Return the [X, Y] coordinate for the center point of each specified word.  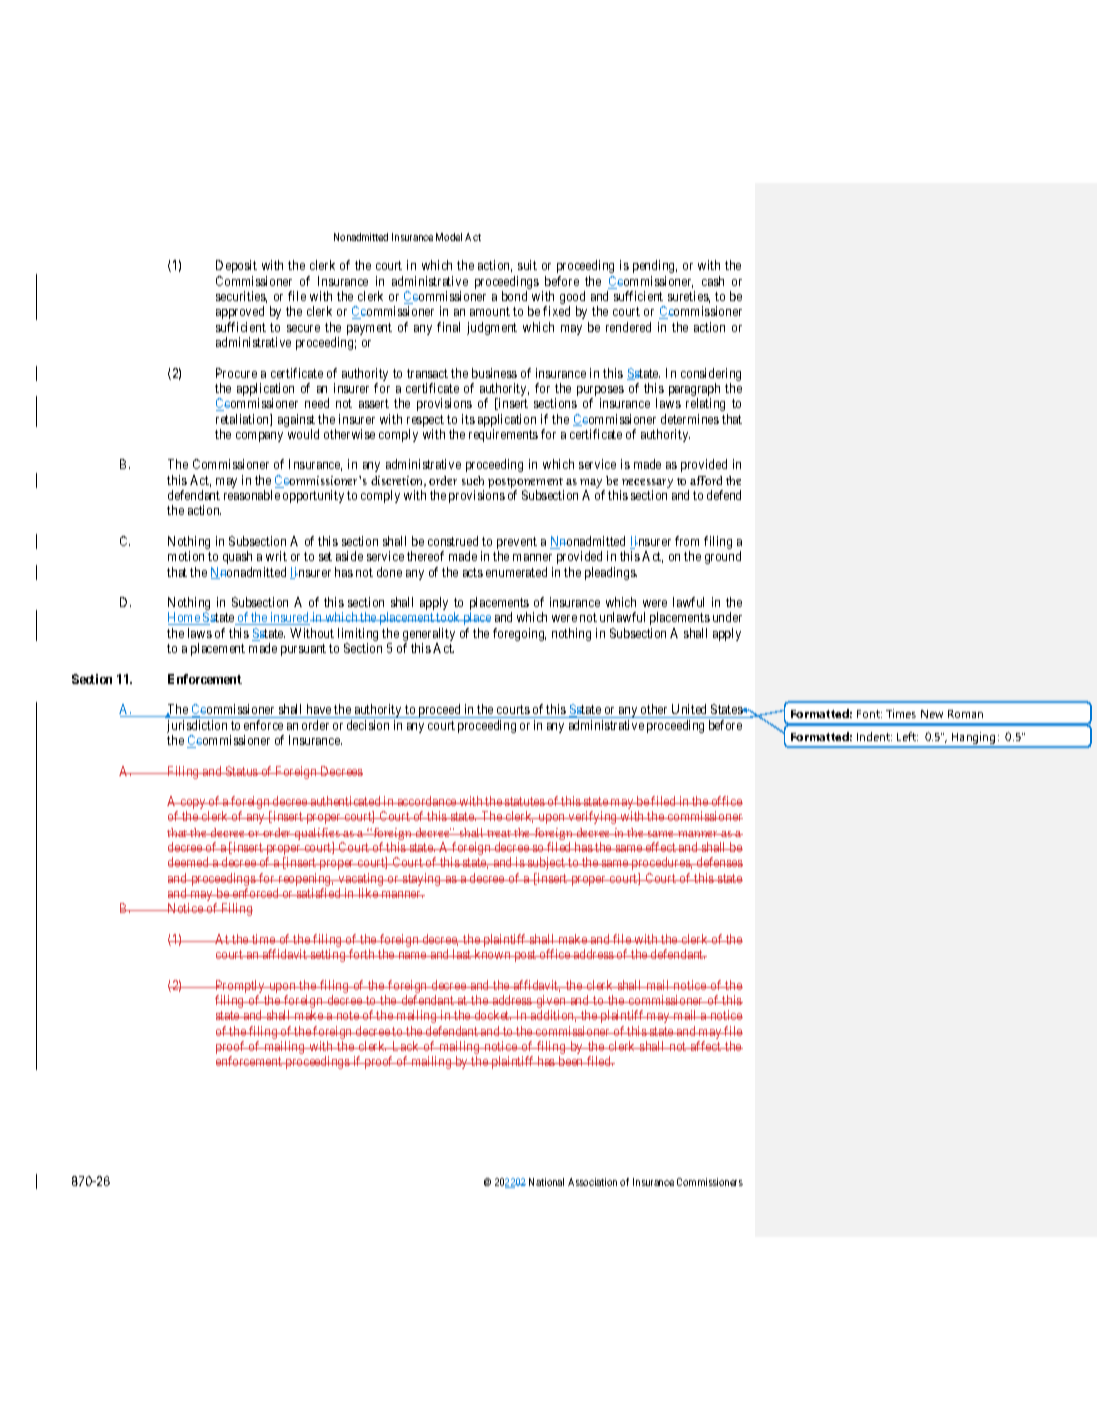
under [727, 617]
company [259, 437]
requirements [503, 435]
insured [289, 618]
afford [706, 480]
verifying [593, 817]
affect [706, 1046]
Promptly [240, 988]
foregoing [519, 634]
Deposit [236, 266]
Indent [874, 736]
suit [527, 265]
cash [713, 281]
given [551, 1003]
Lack [406, 1046]
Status [242, 771]
